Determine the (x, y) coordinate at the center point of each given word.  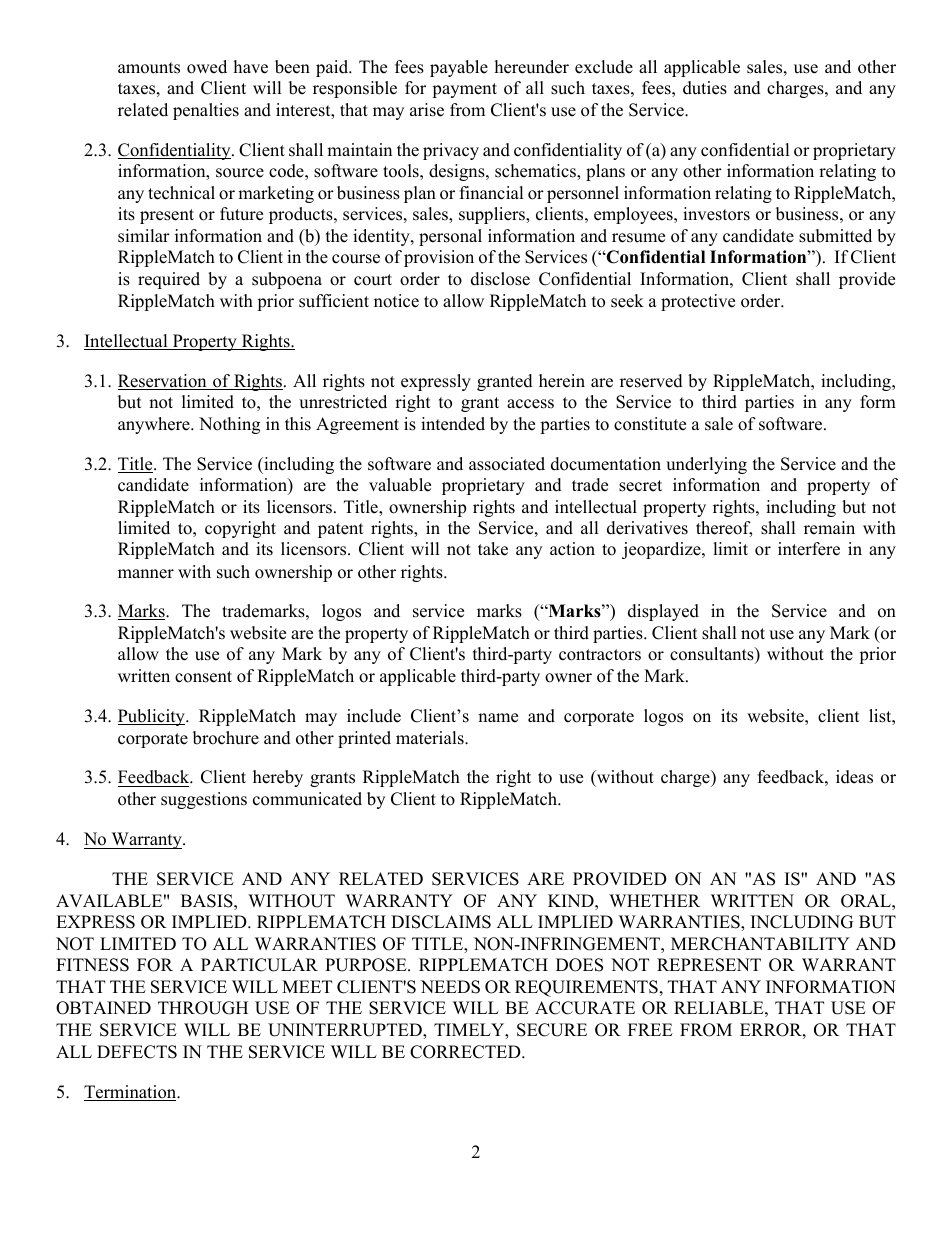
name (498, 718)
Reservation (163, 382)
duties (705, 88)
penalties (206, 111)
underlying (706, 465)
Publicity (152, 717)
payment (464, 90)
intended (453, 424)
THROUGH (203, 1008)
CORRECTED (466, 1052)
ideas (854, 777)
